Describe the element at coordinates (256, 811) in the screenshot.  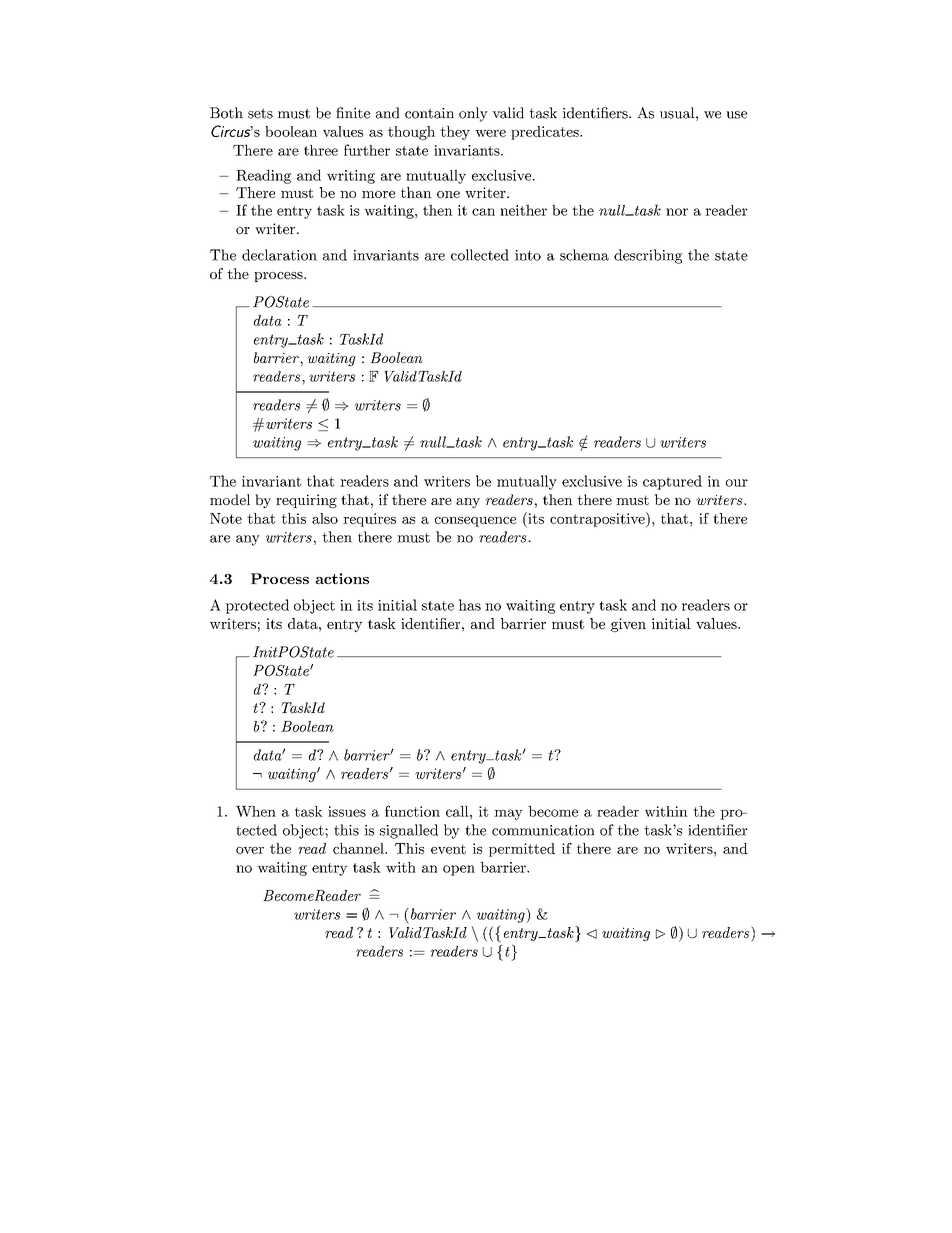
I see `When` at that location.
